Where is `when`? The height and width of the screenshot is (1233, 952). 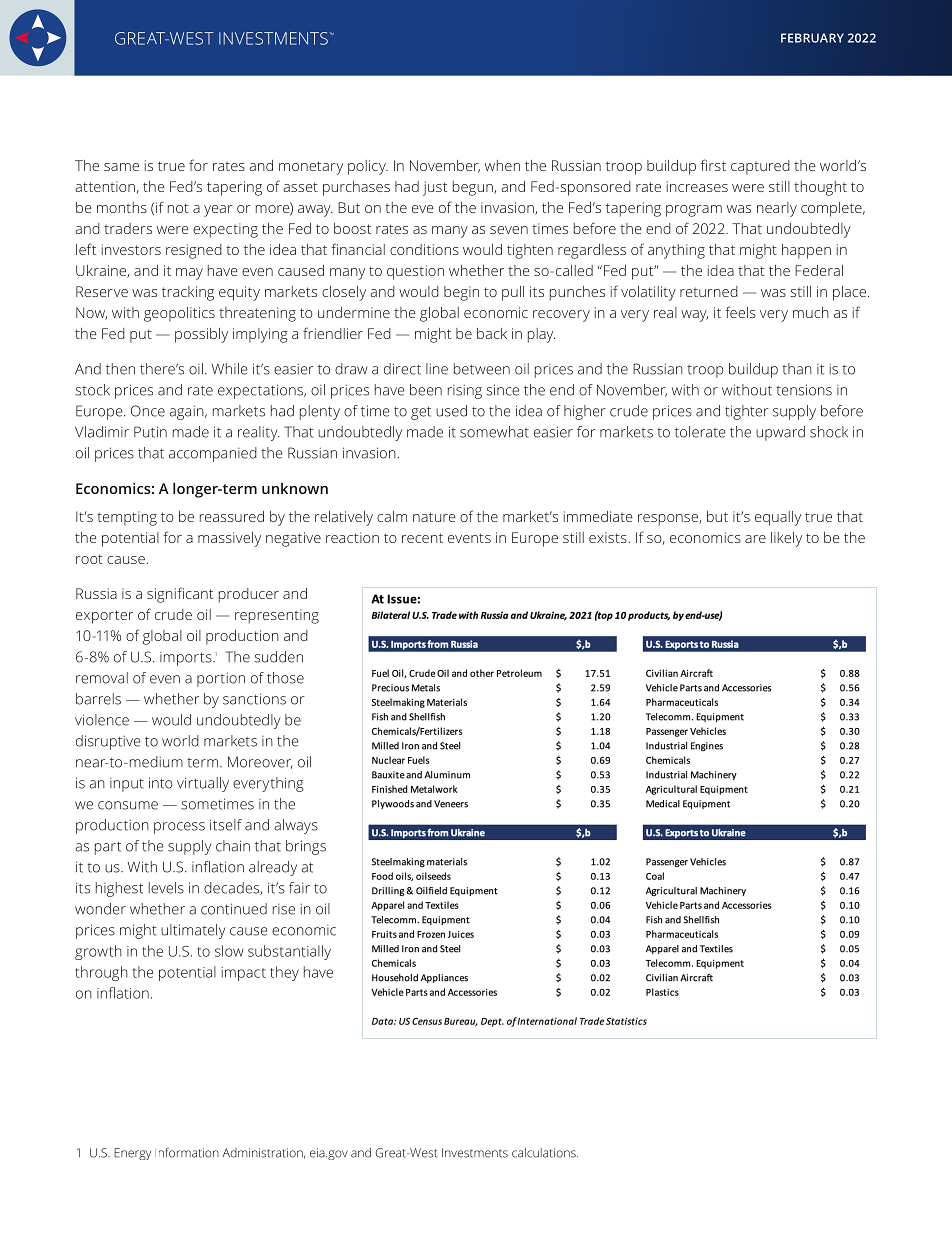
when is located at coordinates (502, 165).
